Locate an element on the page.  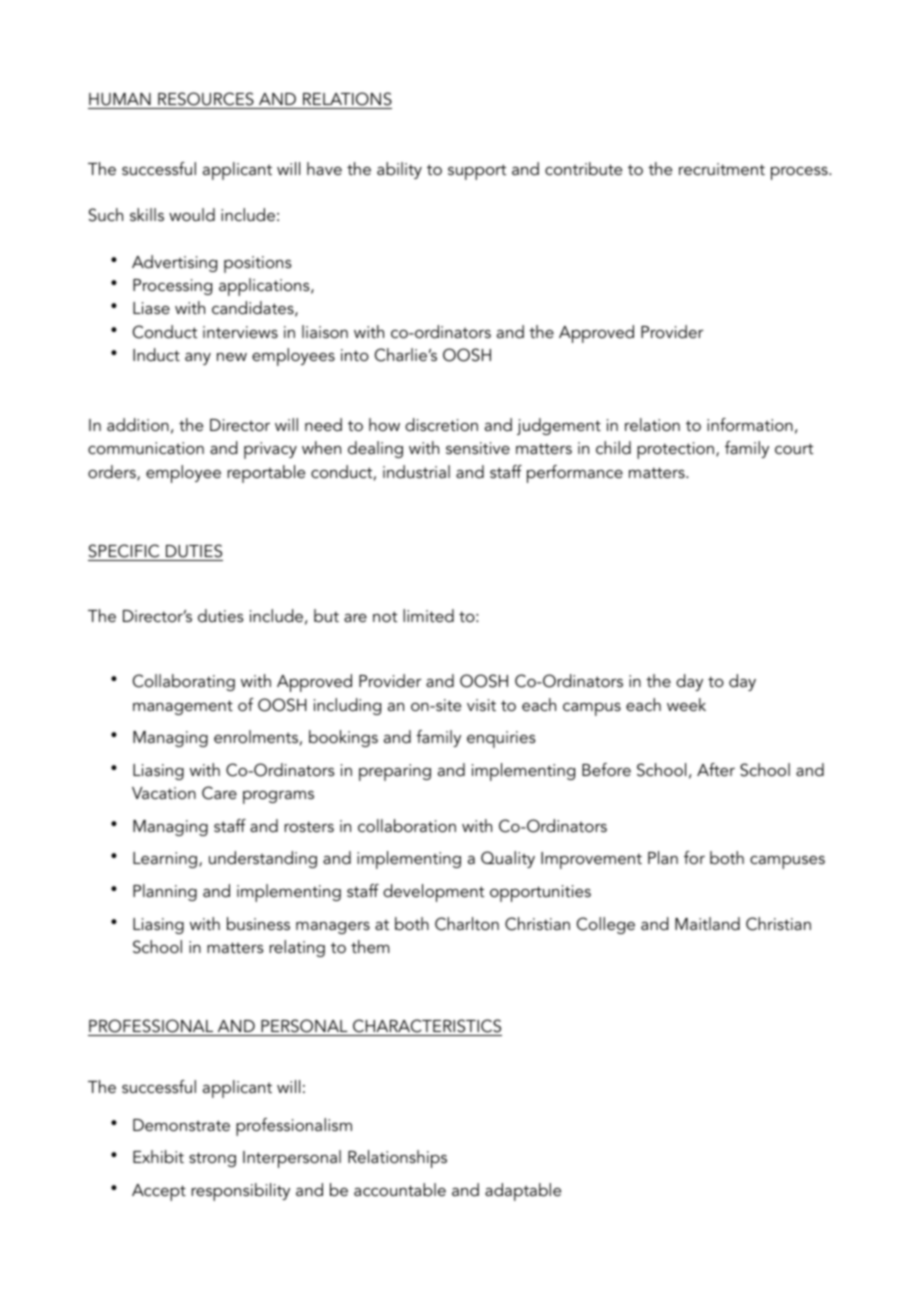
After is located at coordinates (716, 769).
